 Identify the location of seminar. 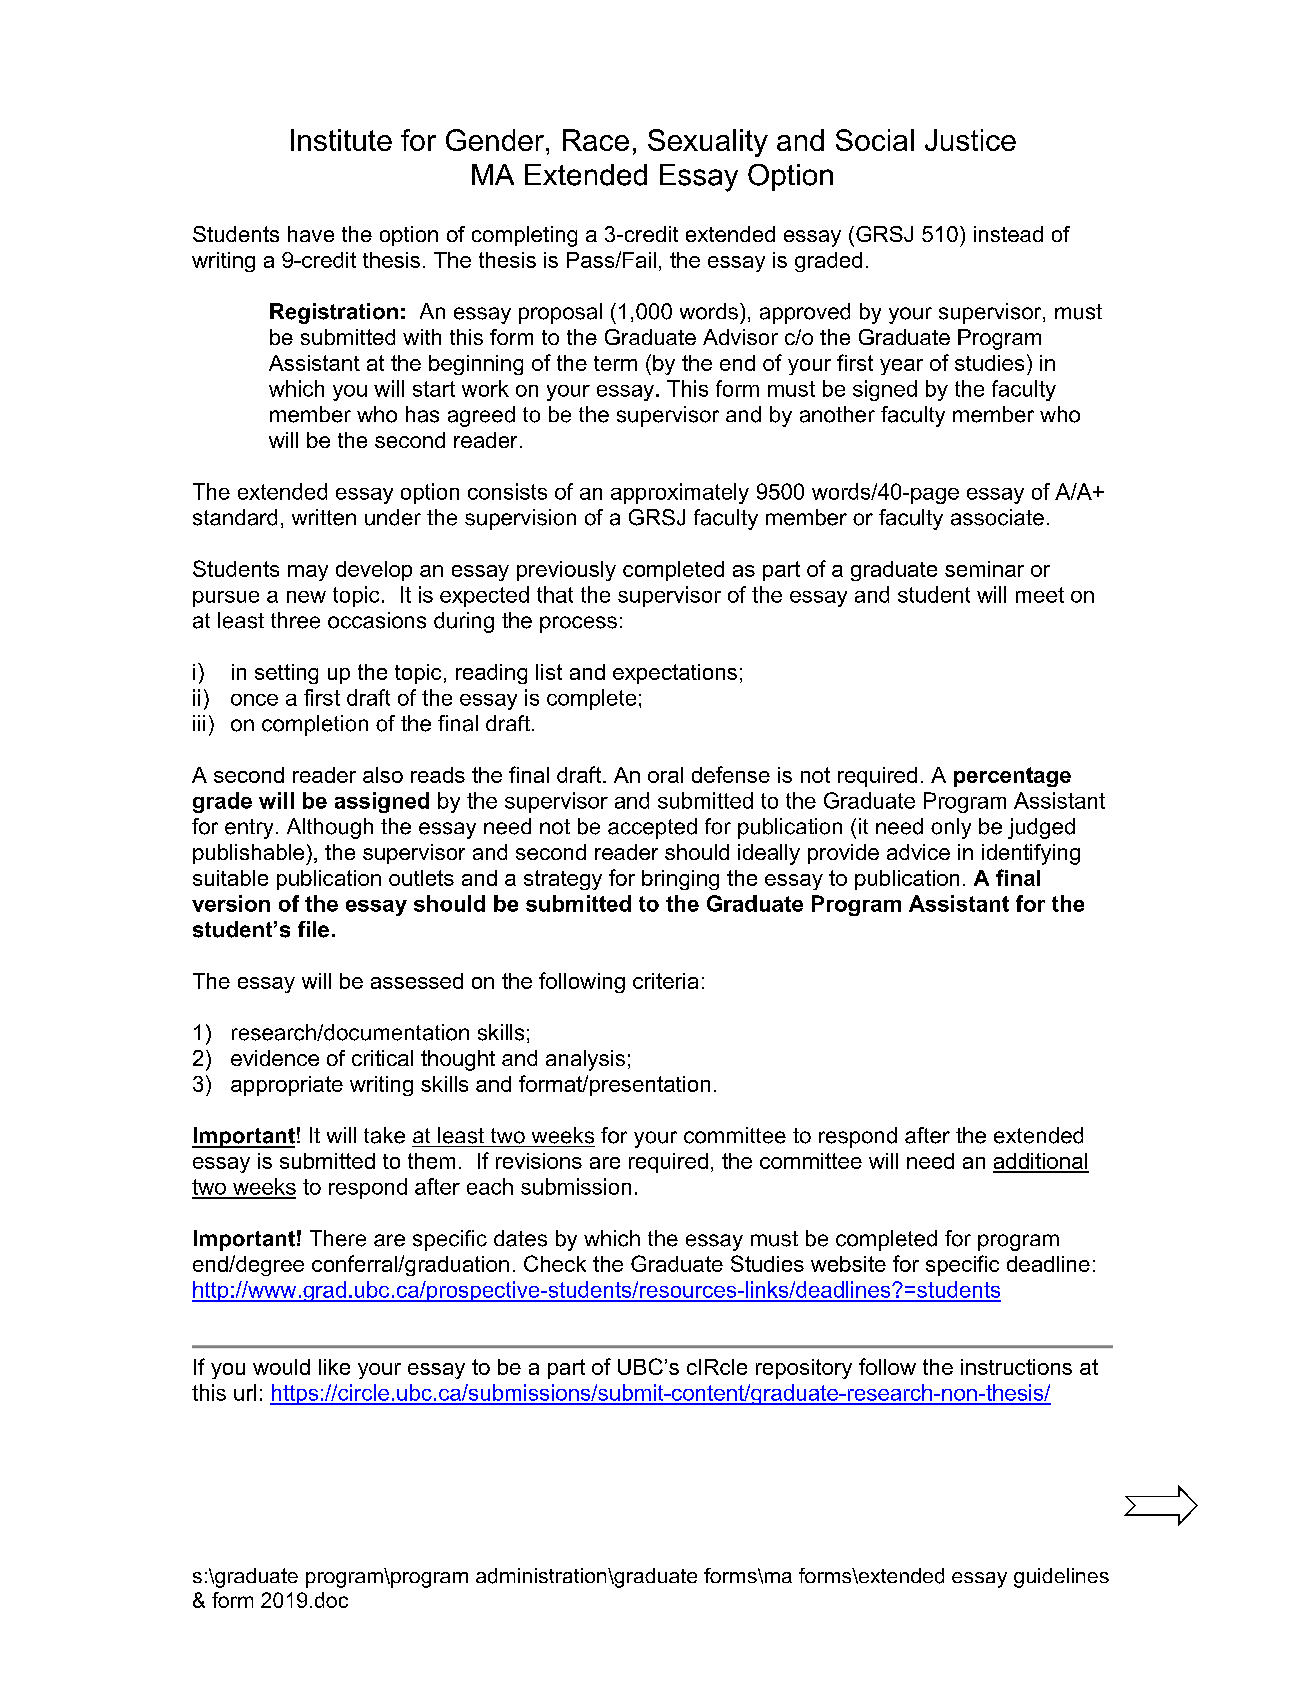
(984, 569).
